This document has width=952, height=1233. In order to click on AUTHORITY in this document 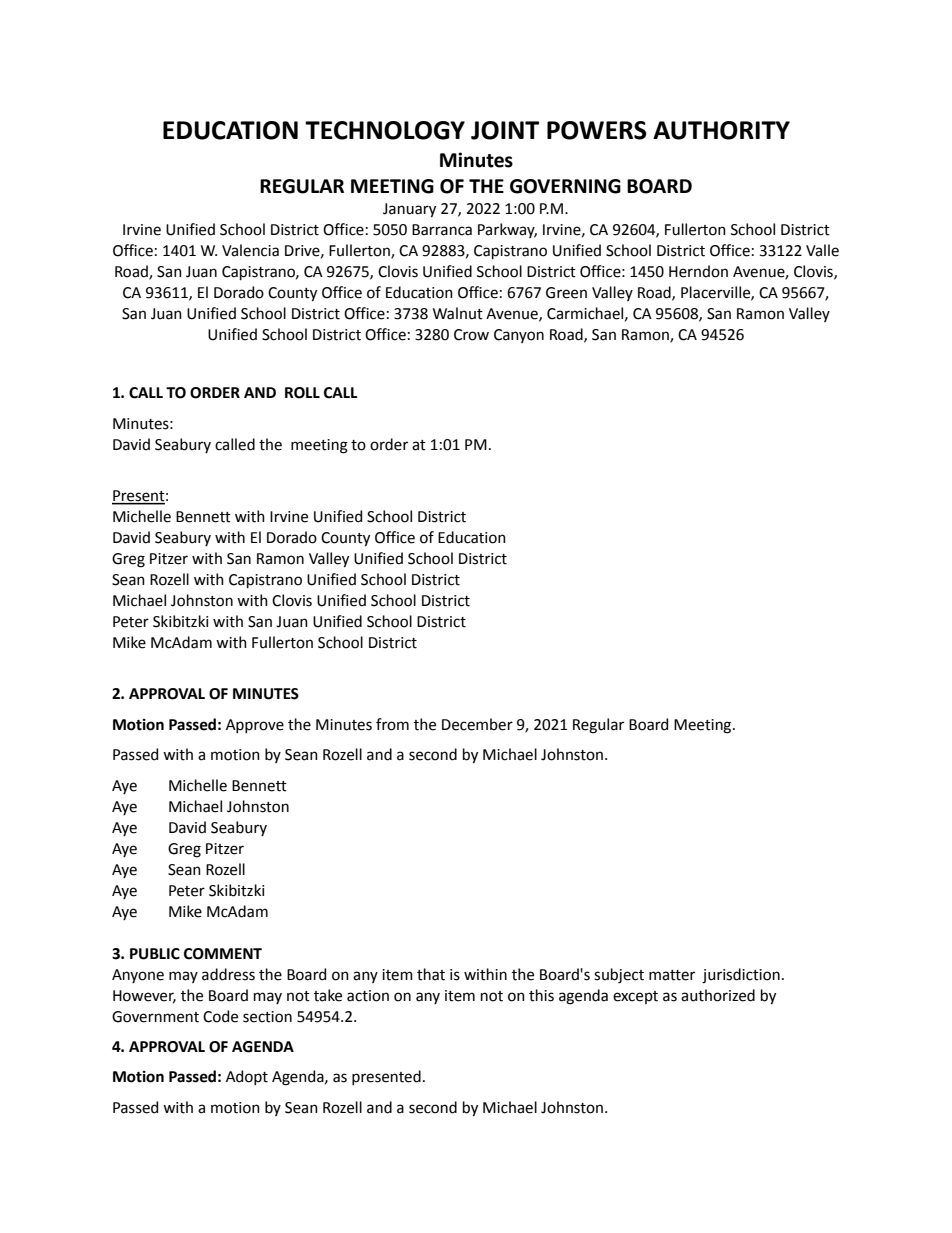, I will do `click(721, 130)`.
